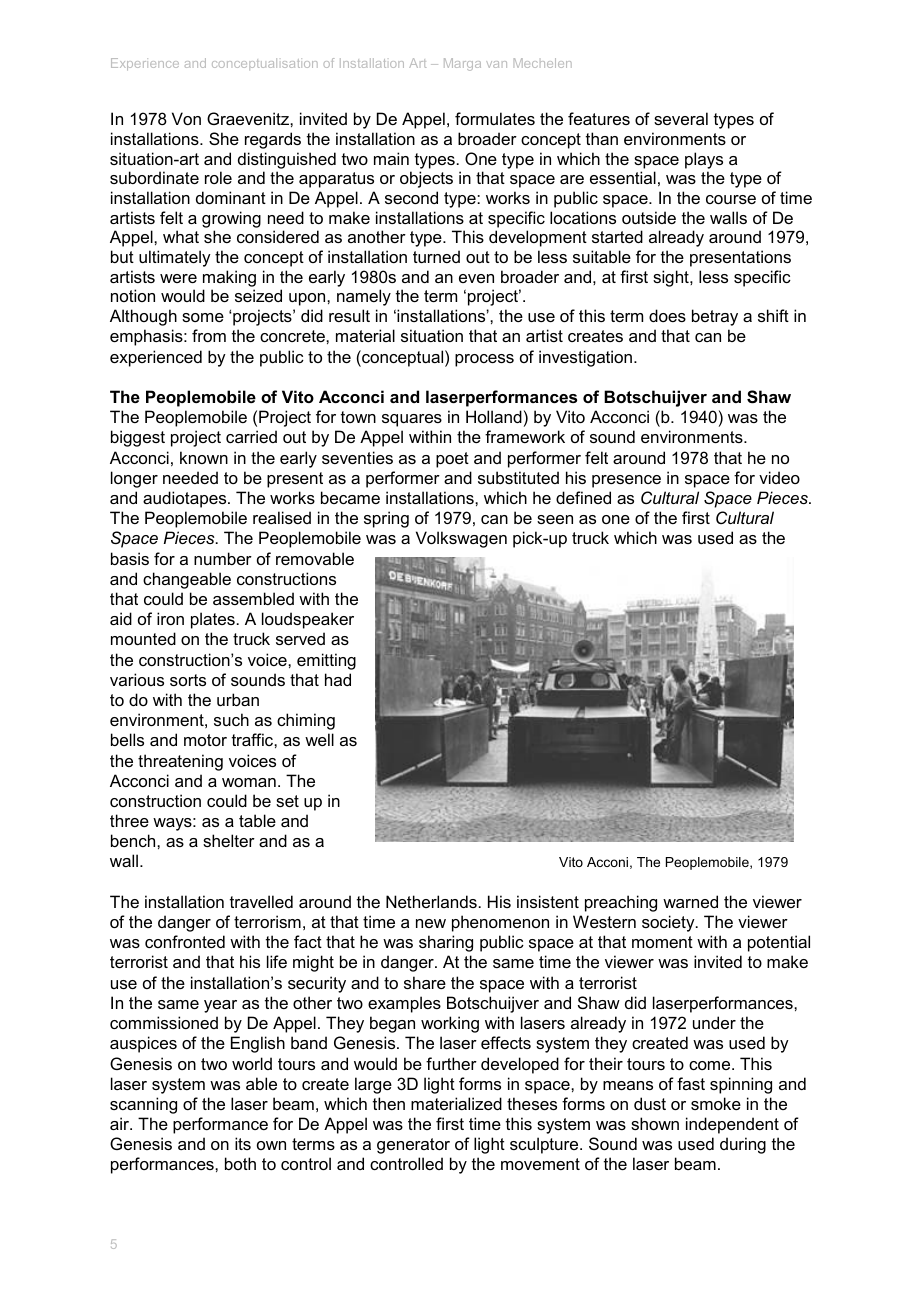 This screenshot has height=1308, width=924. Describe the element at coordinates (626, 481) in the screenshot. I see `presence` at that location.
